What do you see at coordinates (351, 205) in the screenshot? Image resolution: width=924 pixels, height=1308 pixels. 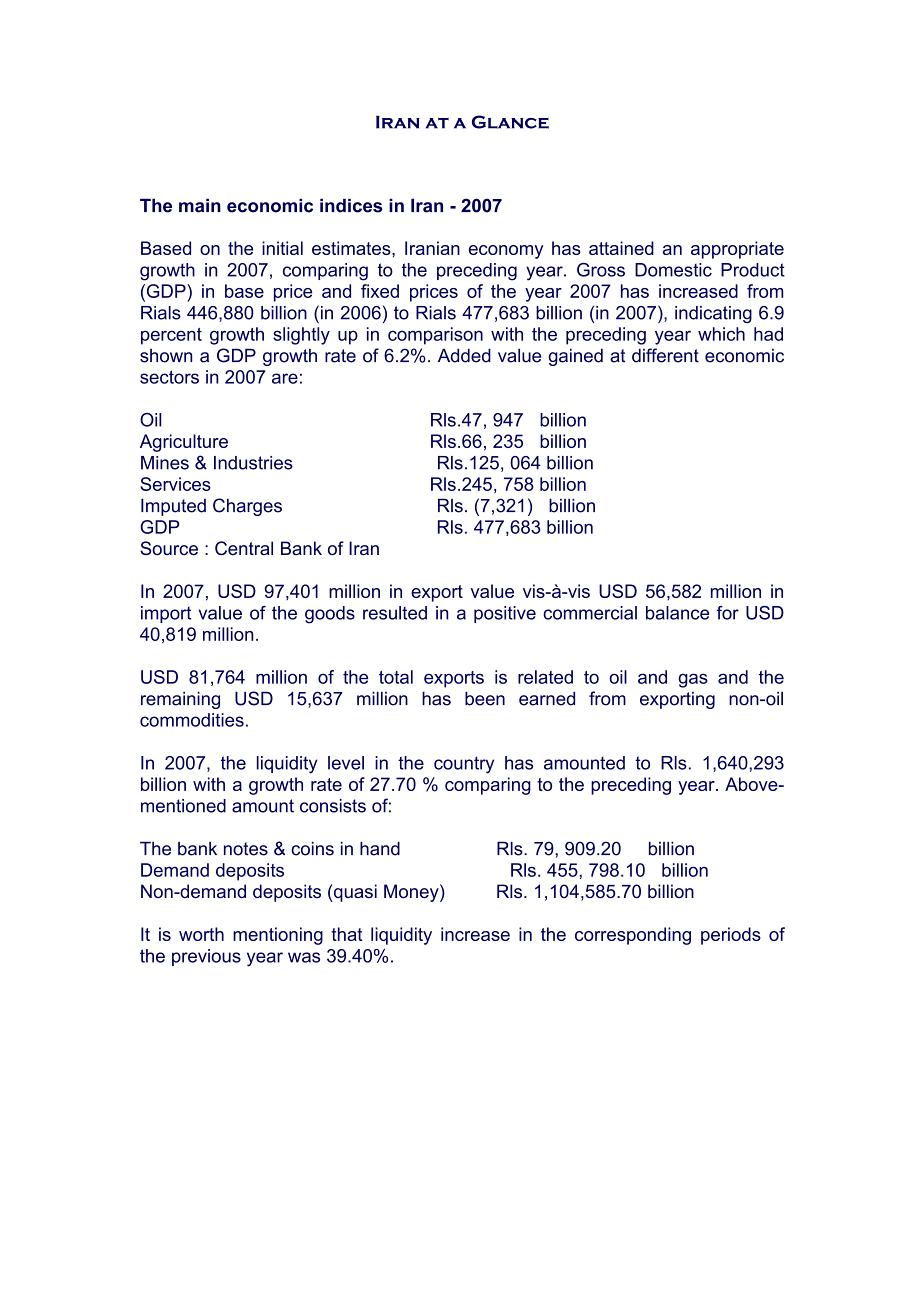 I see `indices` at bounding box center [351, 205].
